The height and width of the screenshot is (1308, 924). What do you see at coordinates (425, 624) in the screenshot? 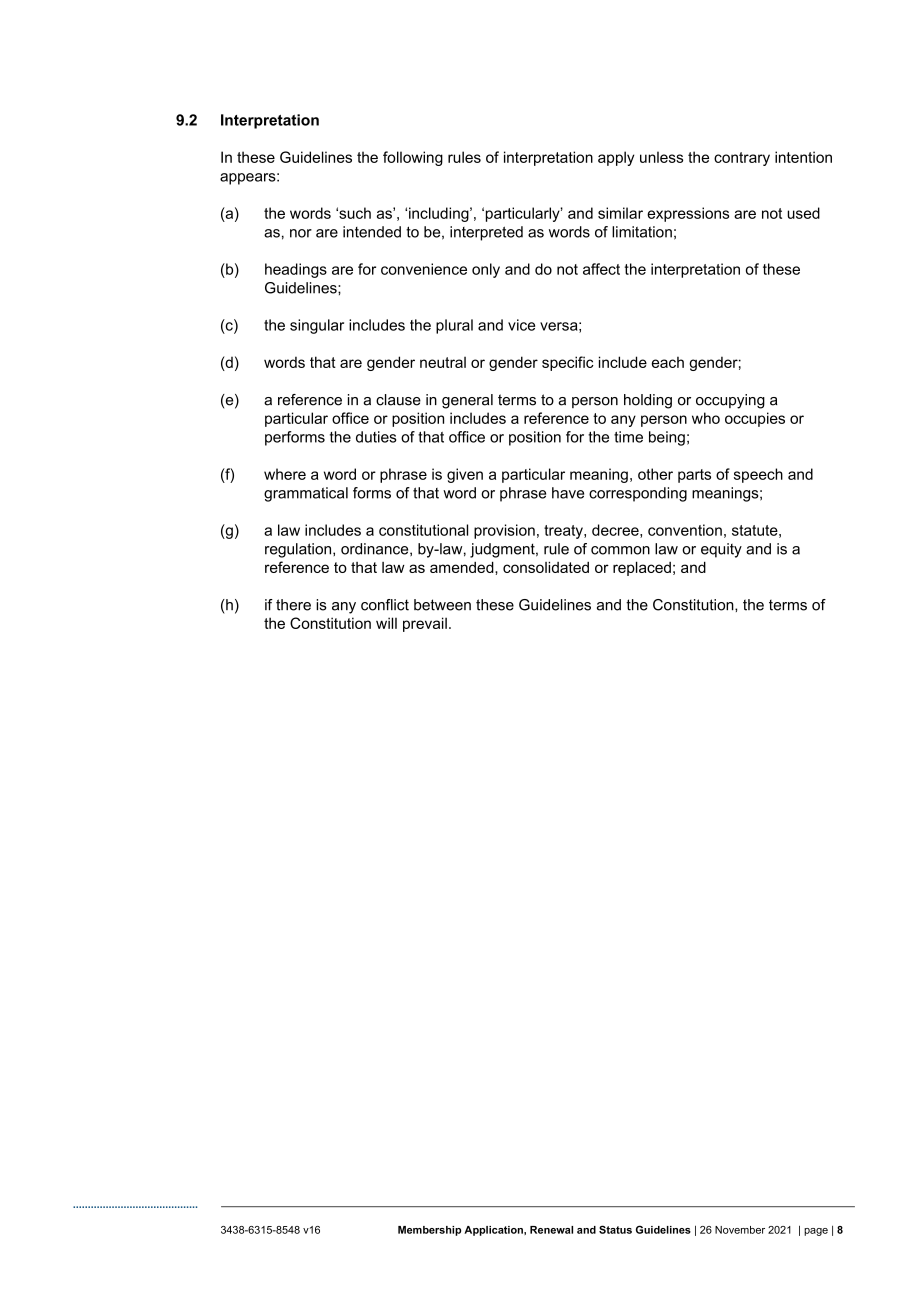
I see `prevail` at bounding box center [425, 624].
